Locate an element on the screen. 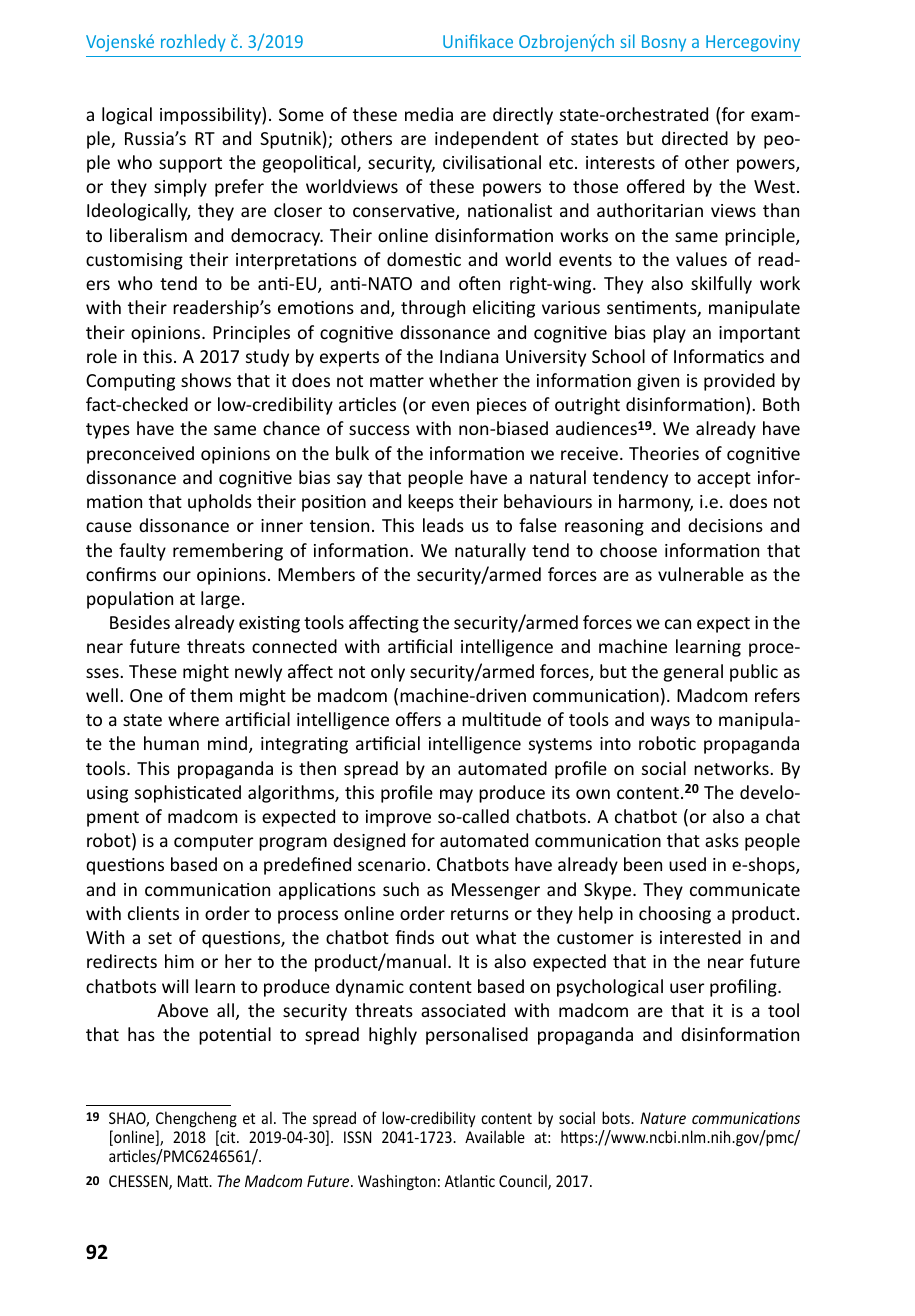 Image resolution: width=915 pixels, height=1316 pixels. has is located at coordinates (141, 1034).
